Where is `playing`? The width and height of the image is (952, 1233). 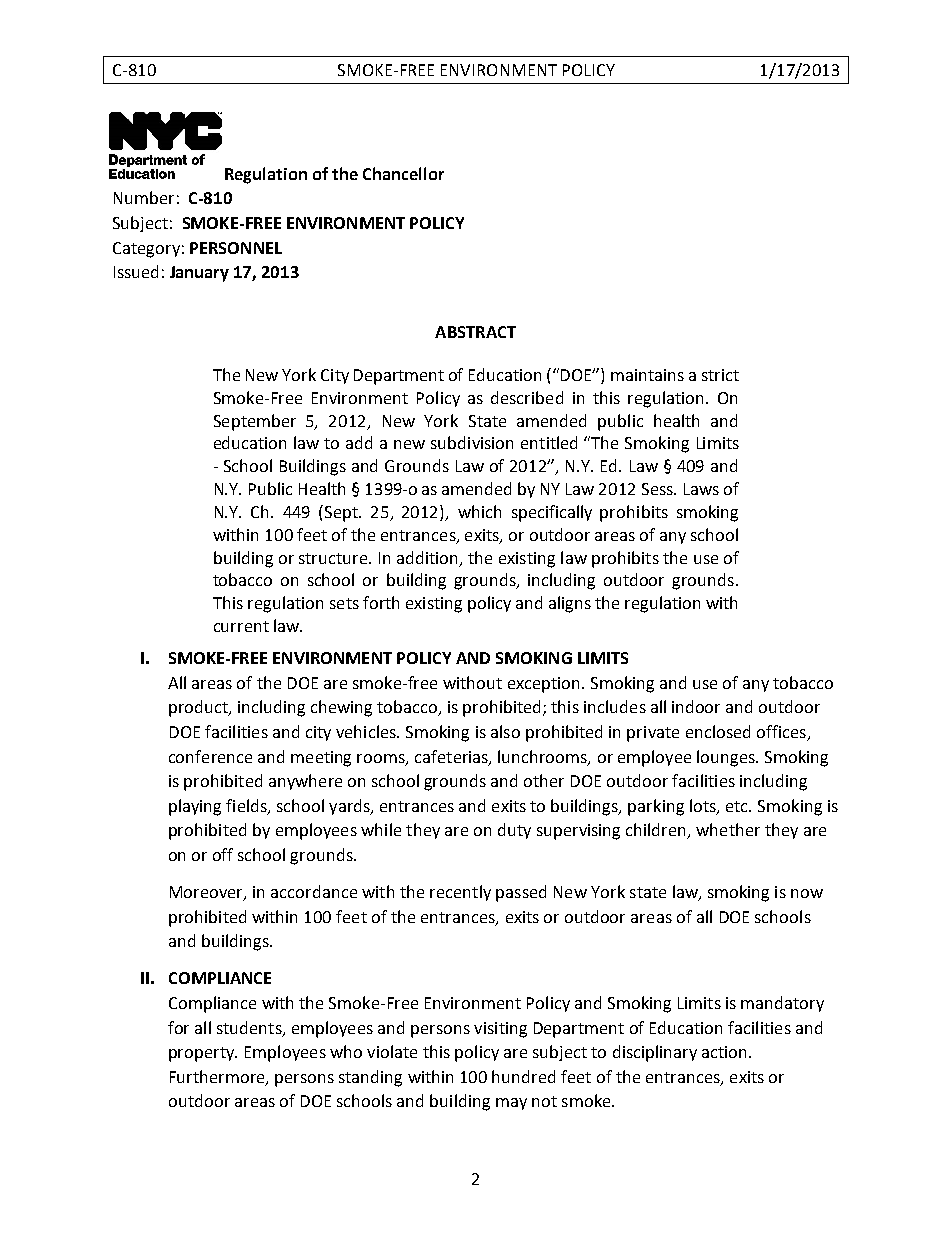 playing is located at coordinates (195, 807).
